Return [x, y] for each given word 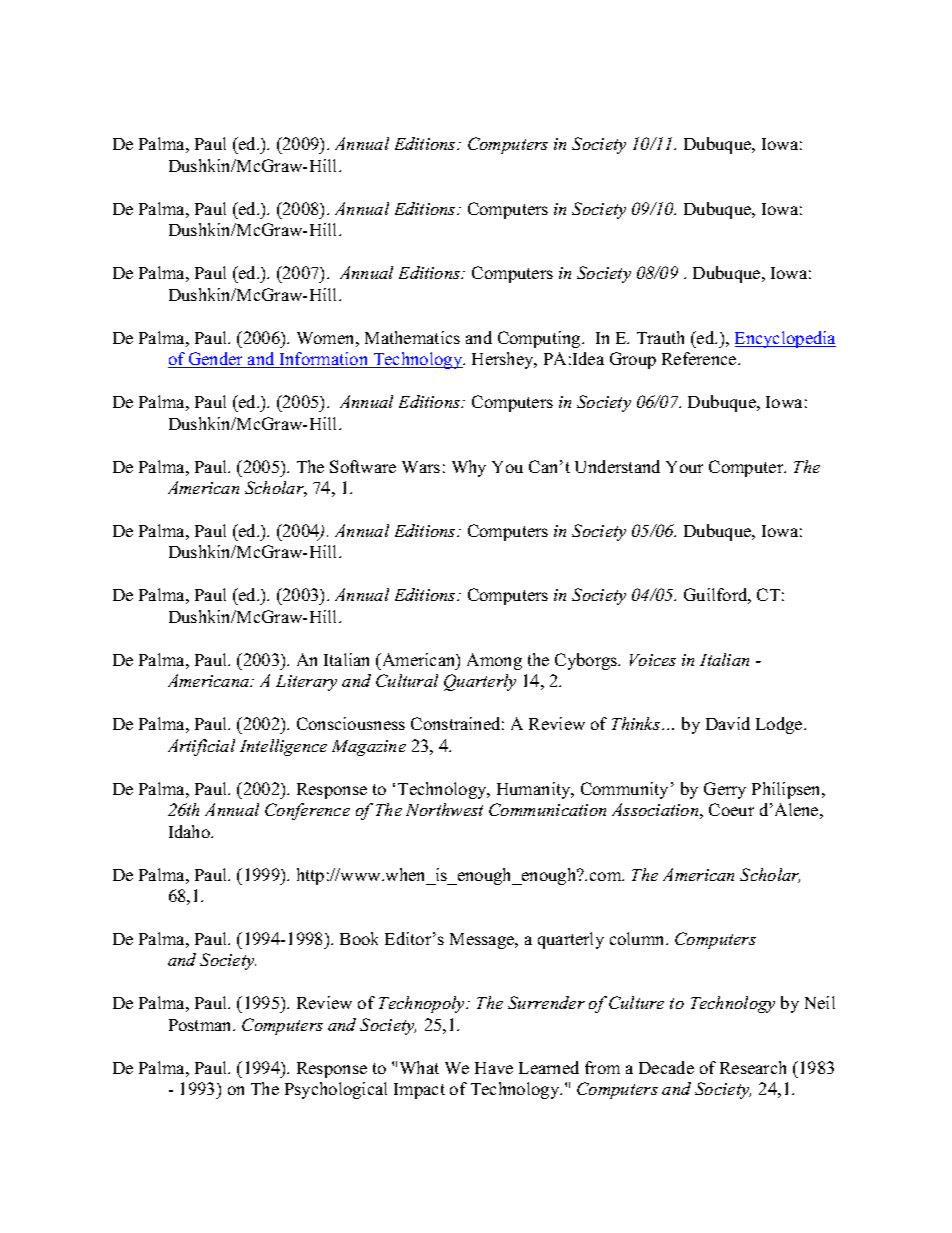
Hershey [504, 360]
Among [494, 661]
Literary [306, 683]
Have [494, 1068]
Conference [307, 811]
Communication [547, 809]
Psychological [336, 1090]
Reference [700, 358]
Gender [216, 360]
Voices [653, 660]
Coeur [731, 809]
